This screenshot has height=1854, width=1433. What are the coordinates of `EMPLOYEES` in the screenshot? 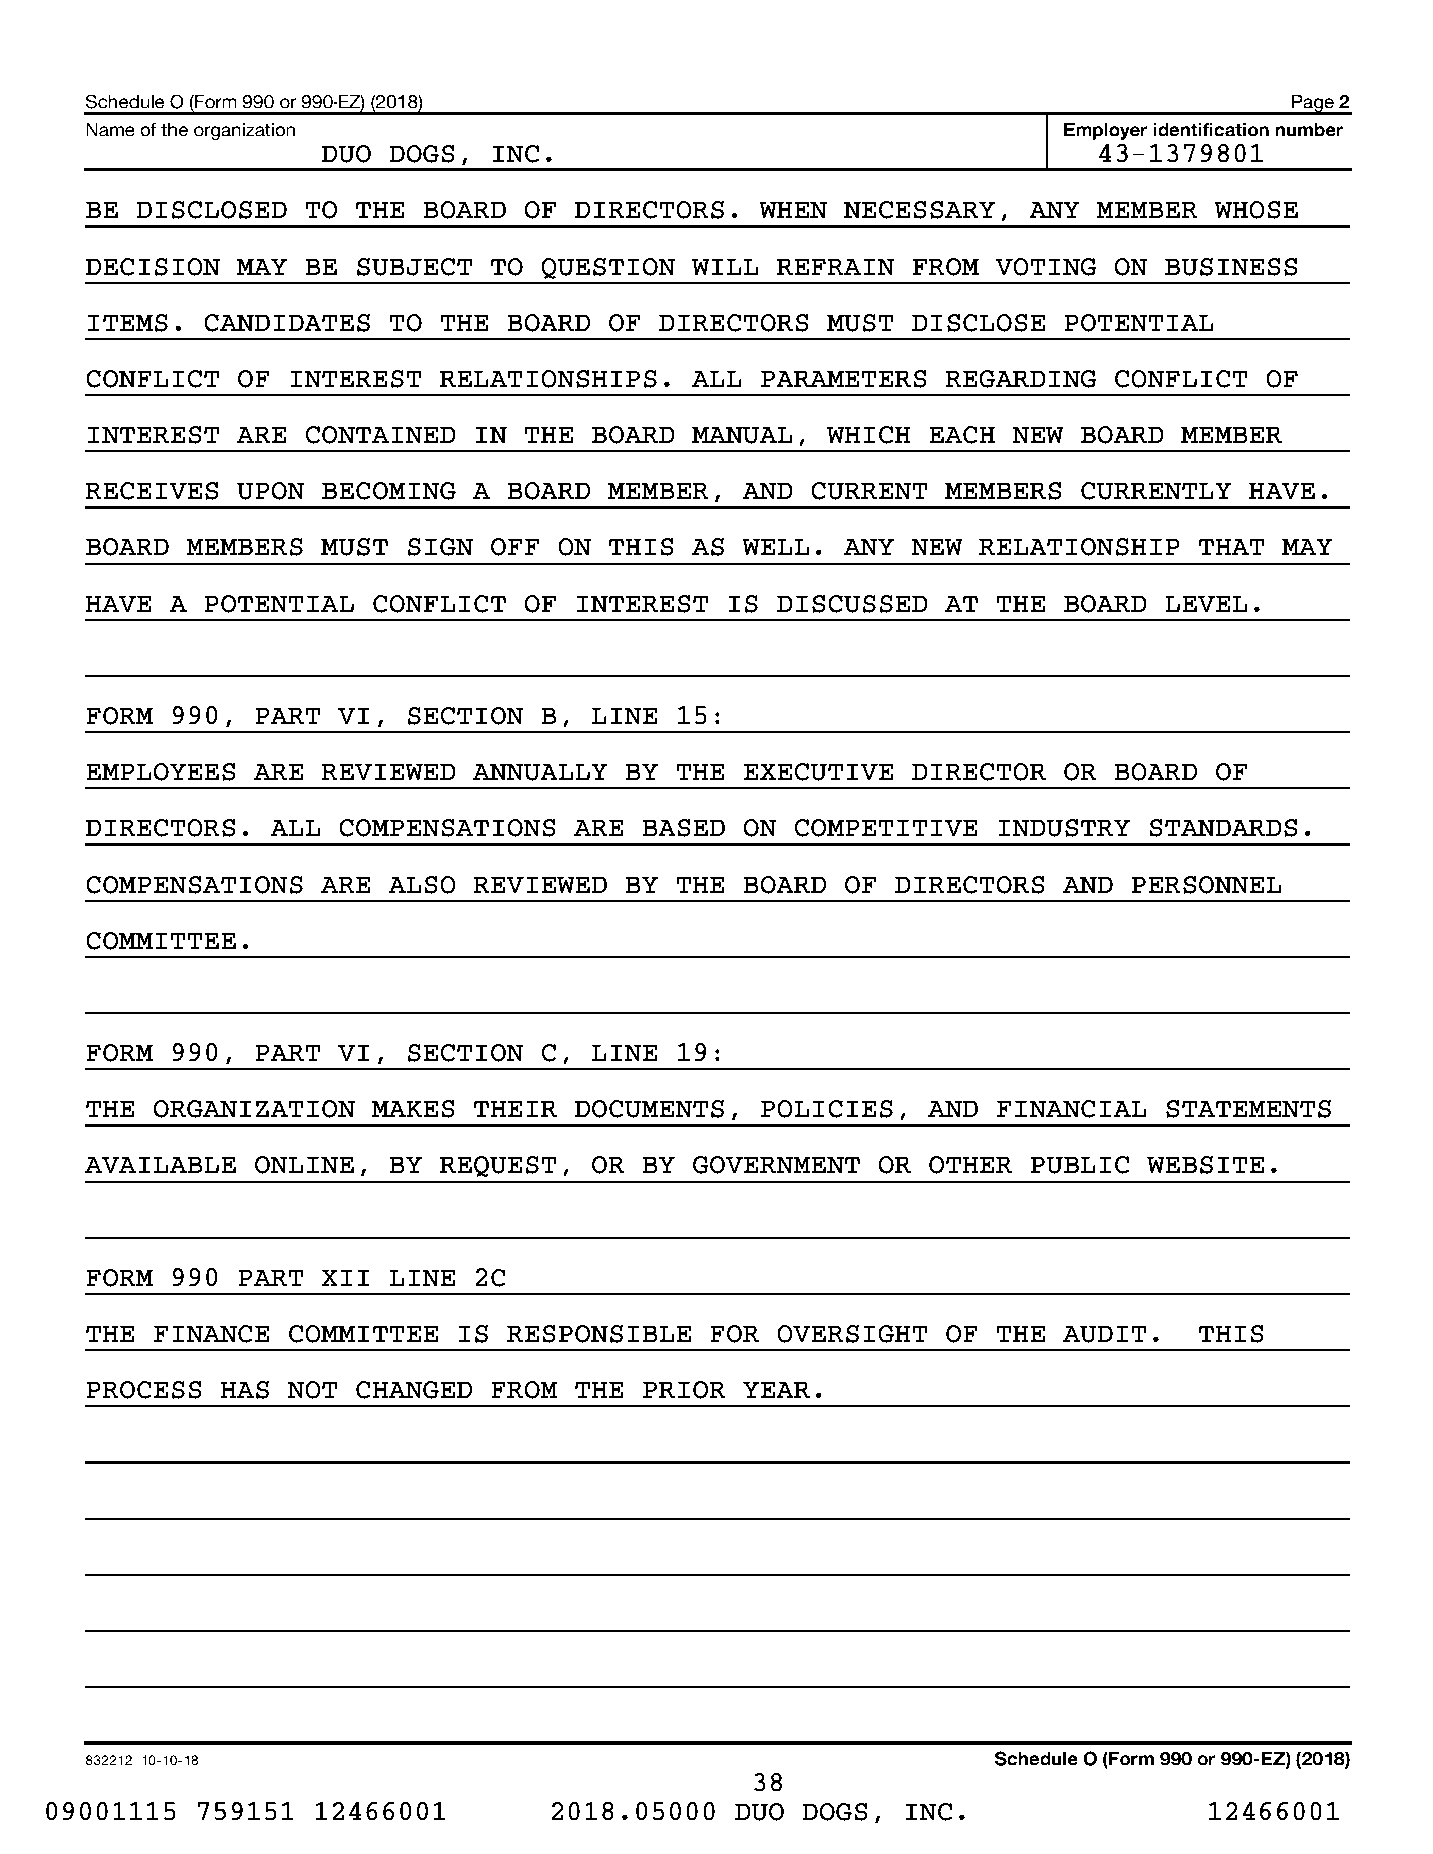 It's located at (160, 772).
